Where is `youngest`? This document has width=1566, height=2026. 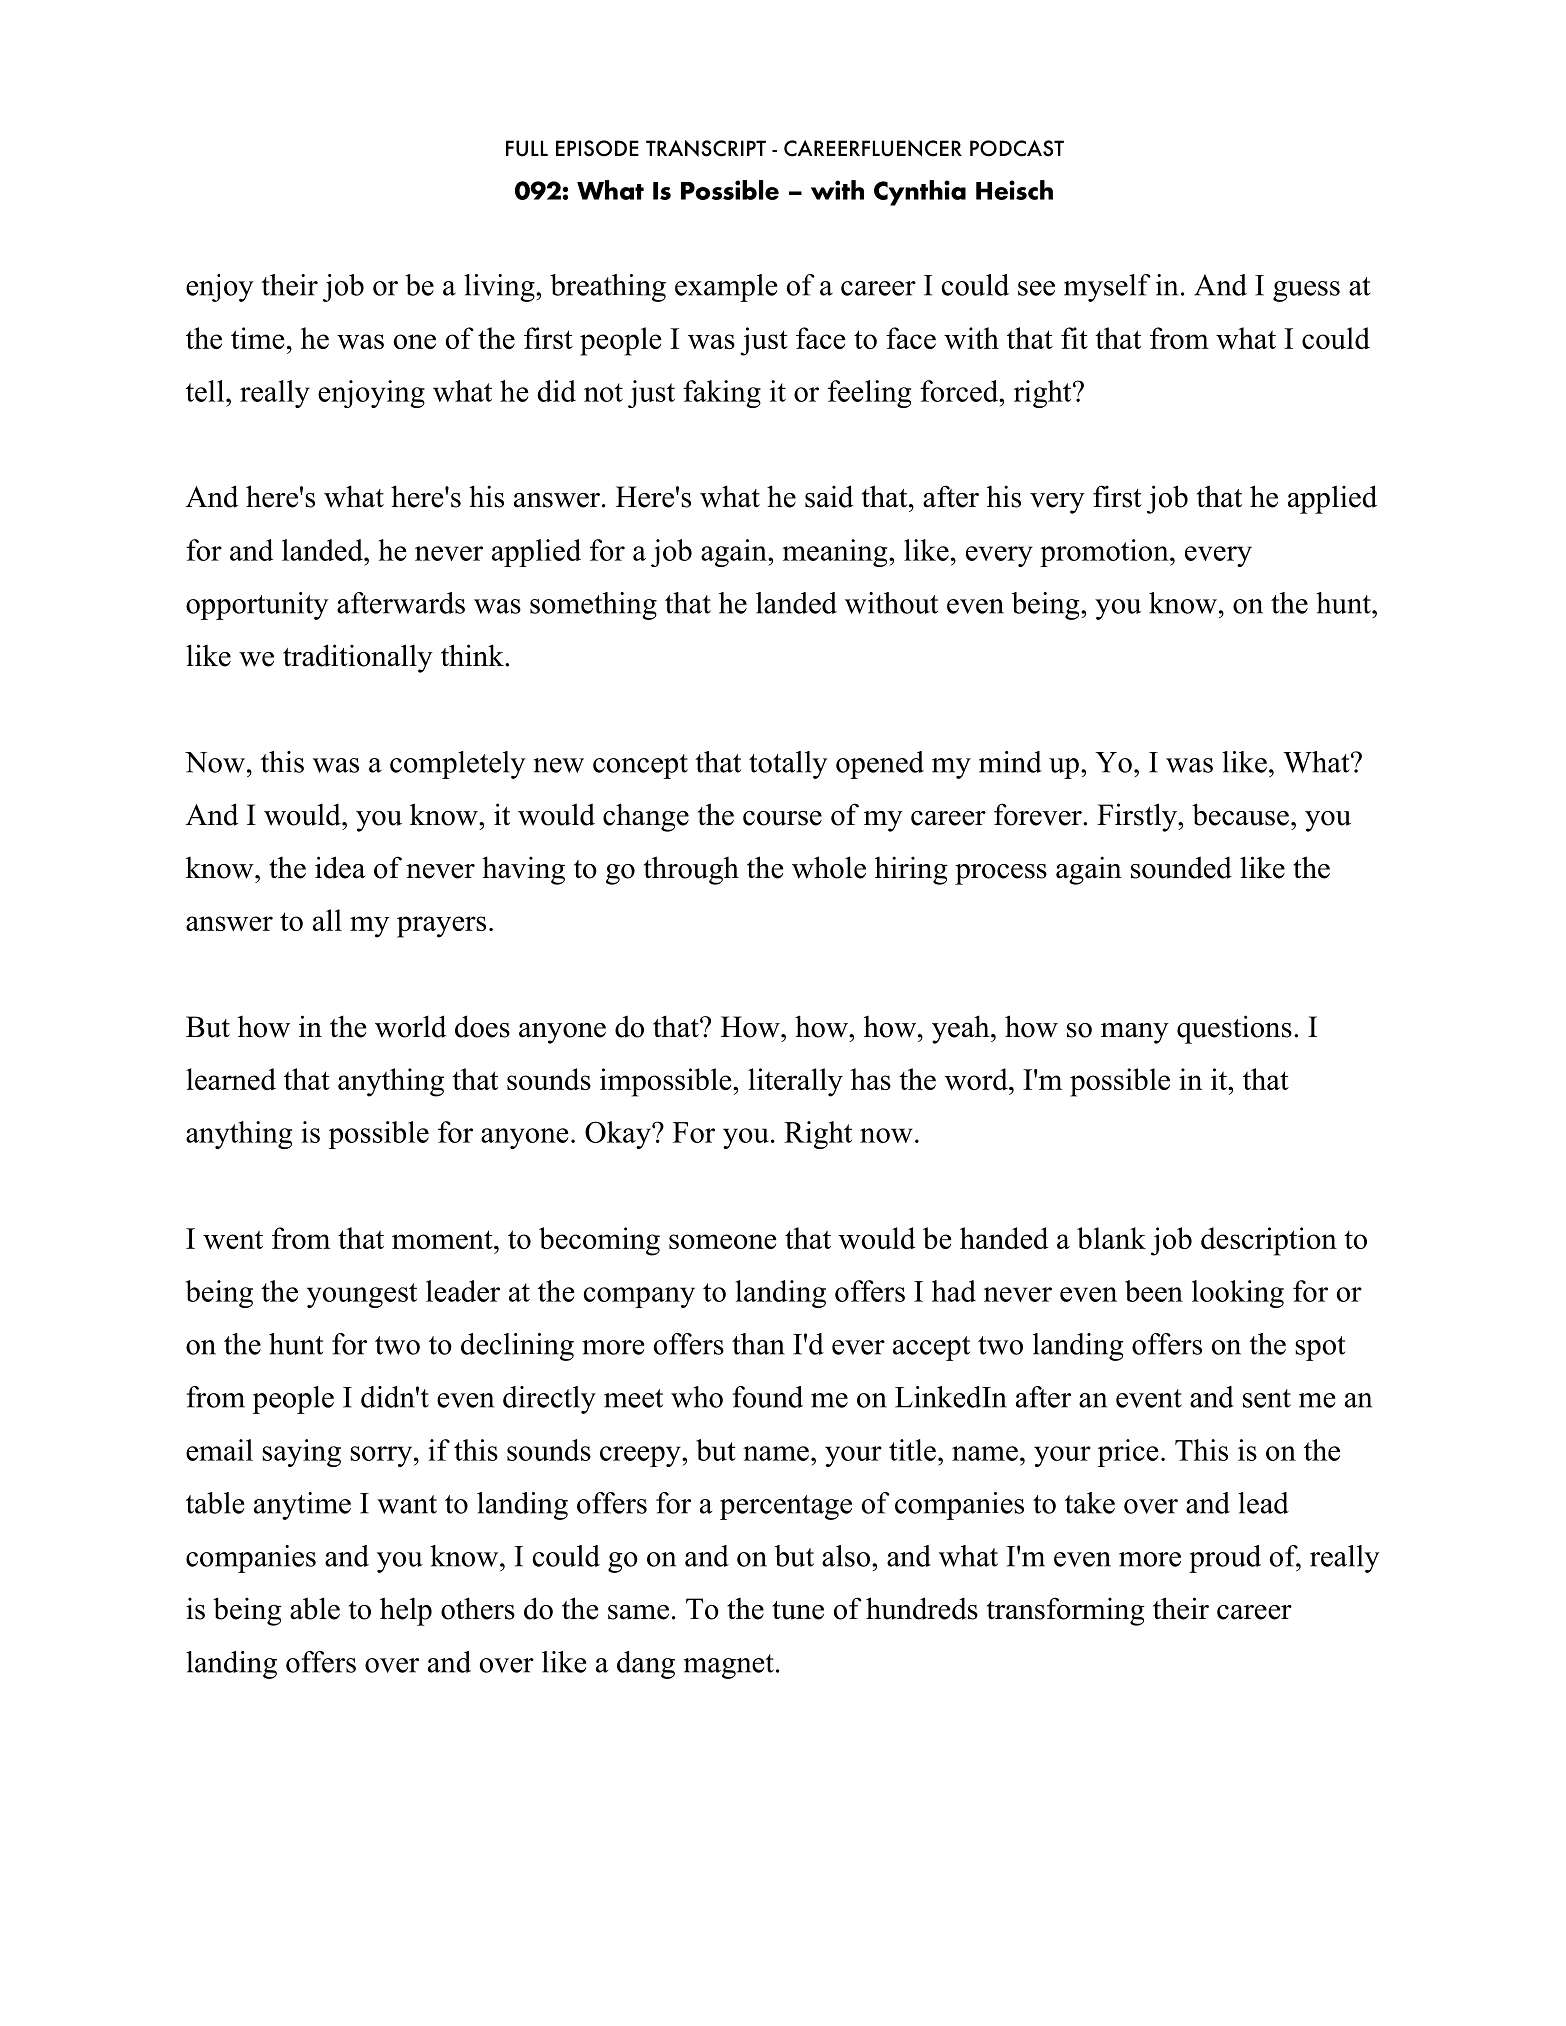
youngest is located at coordinates (362, 1295).
